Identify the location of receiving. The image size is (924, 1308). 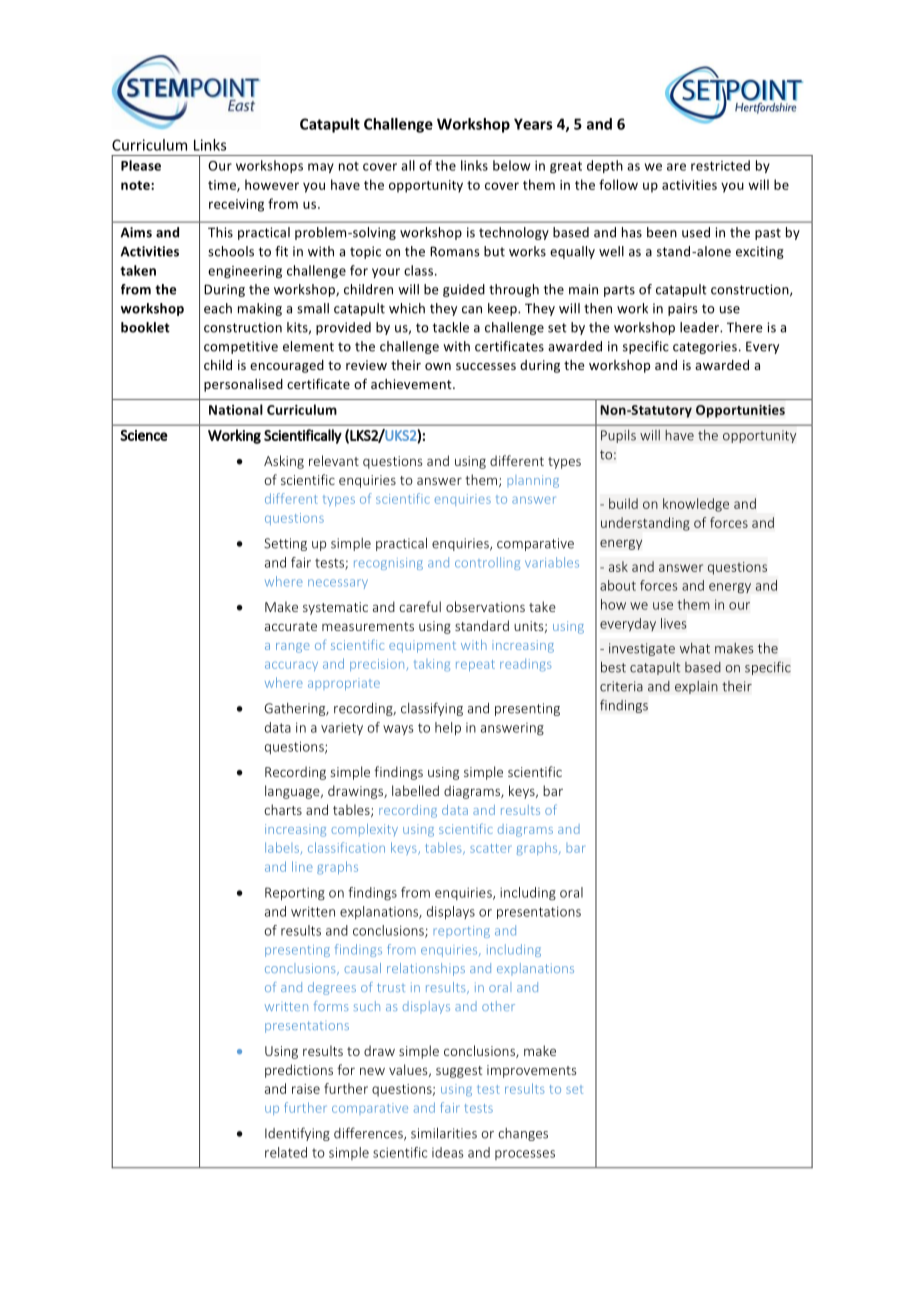
(236, 205).
